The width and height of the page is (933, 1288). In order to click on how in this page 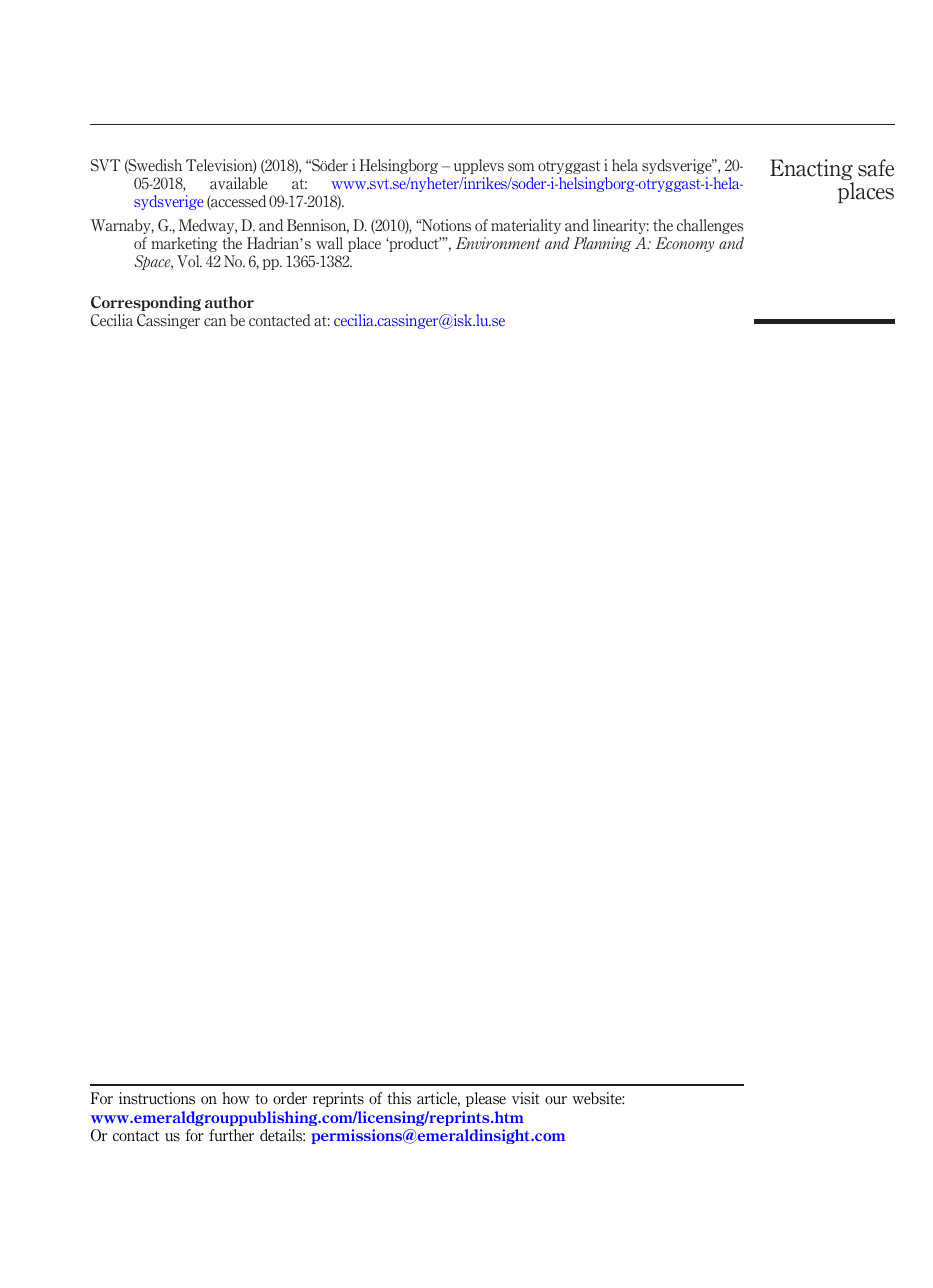, I will do `click(236, 1098)`.
